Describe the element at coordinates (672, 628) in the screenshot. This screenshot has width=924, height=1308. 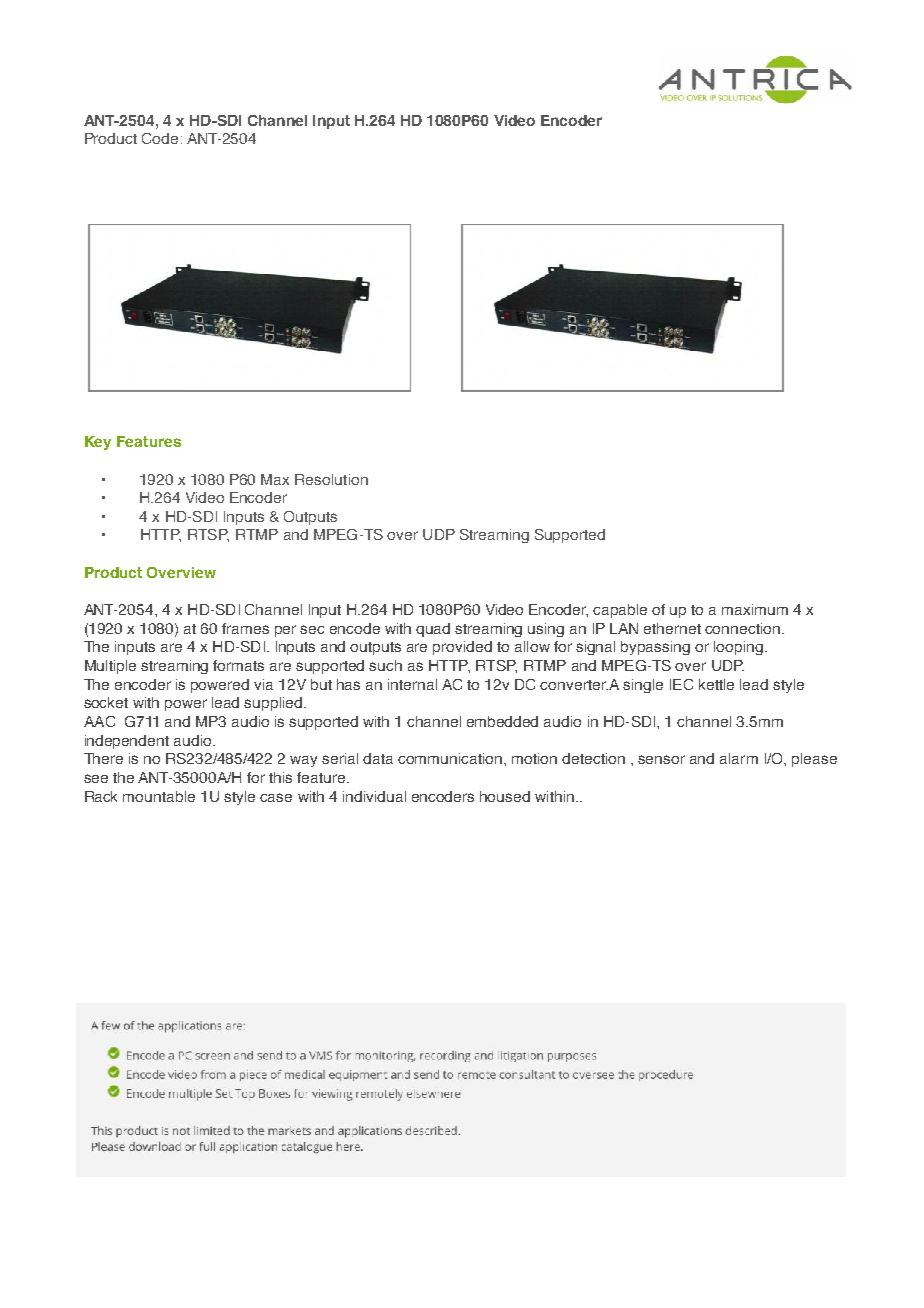
I see `ethernet` at that location.
